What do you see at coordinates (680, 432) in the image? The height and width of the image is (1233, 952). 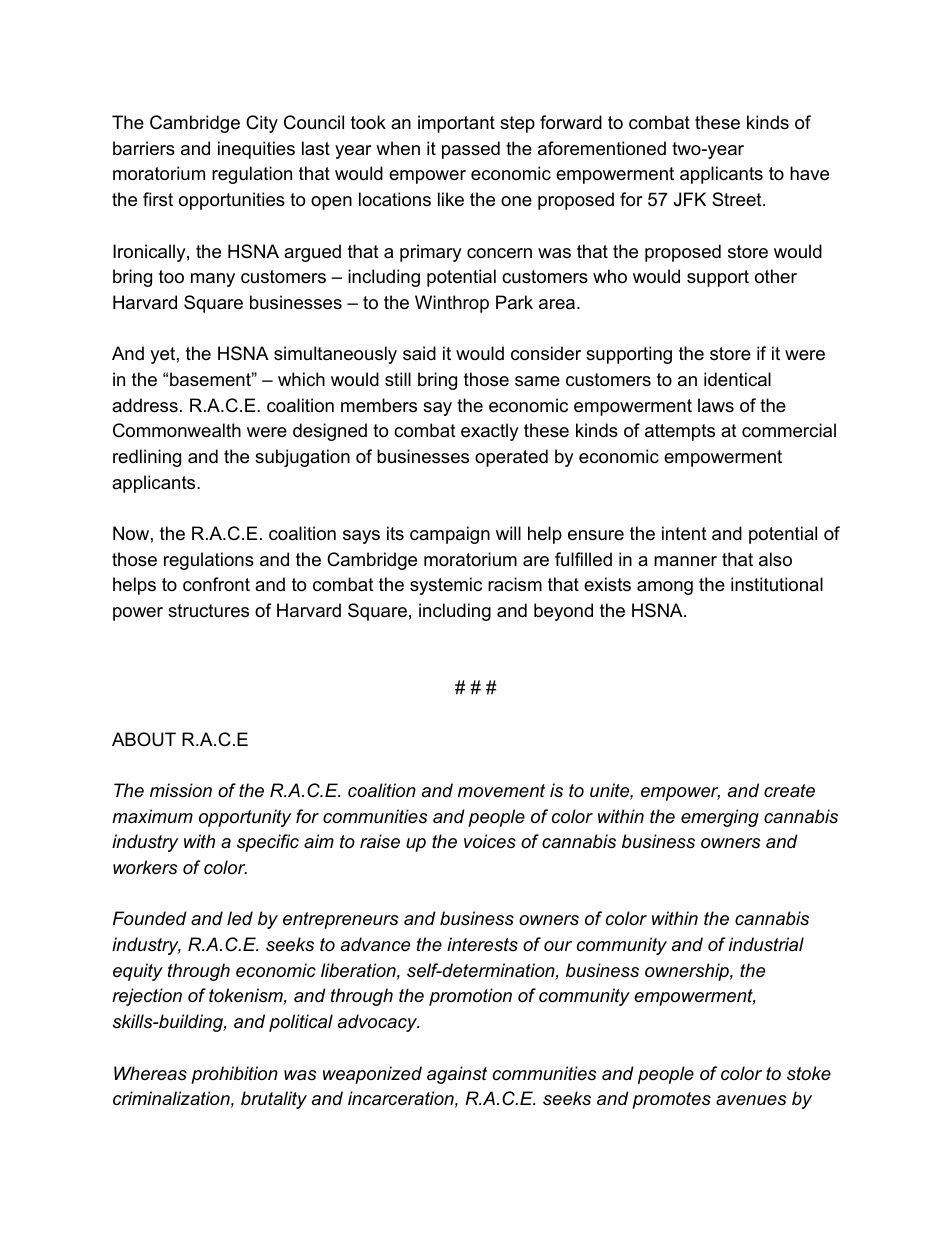 I see `attempts` at bounding box center [680, 432].
